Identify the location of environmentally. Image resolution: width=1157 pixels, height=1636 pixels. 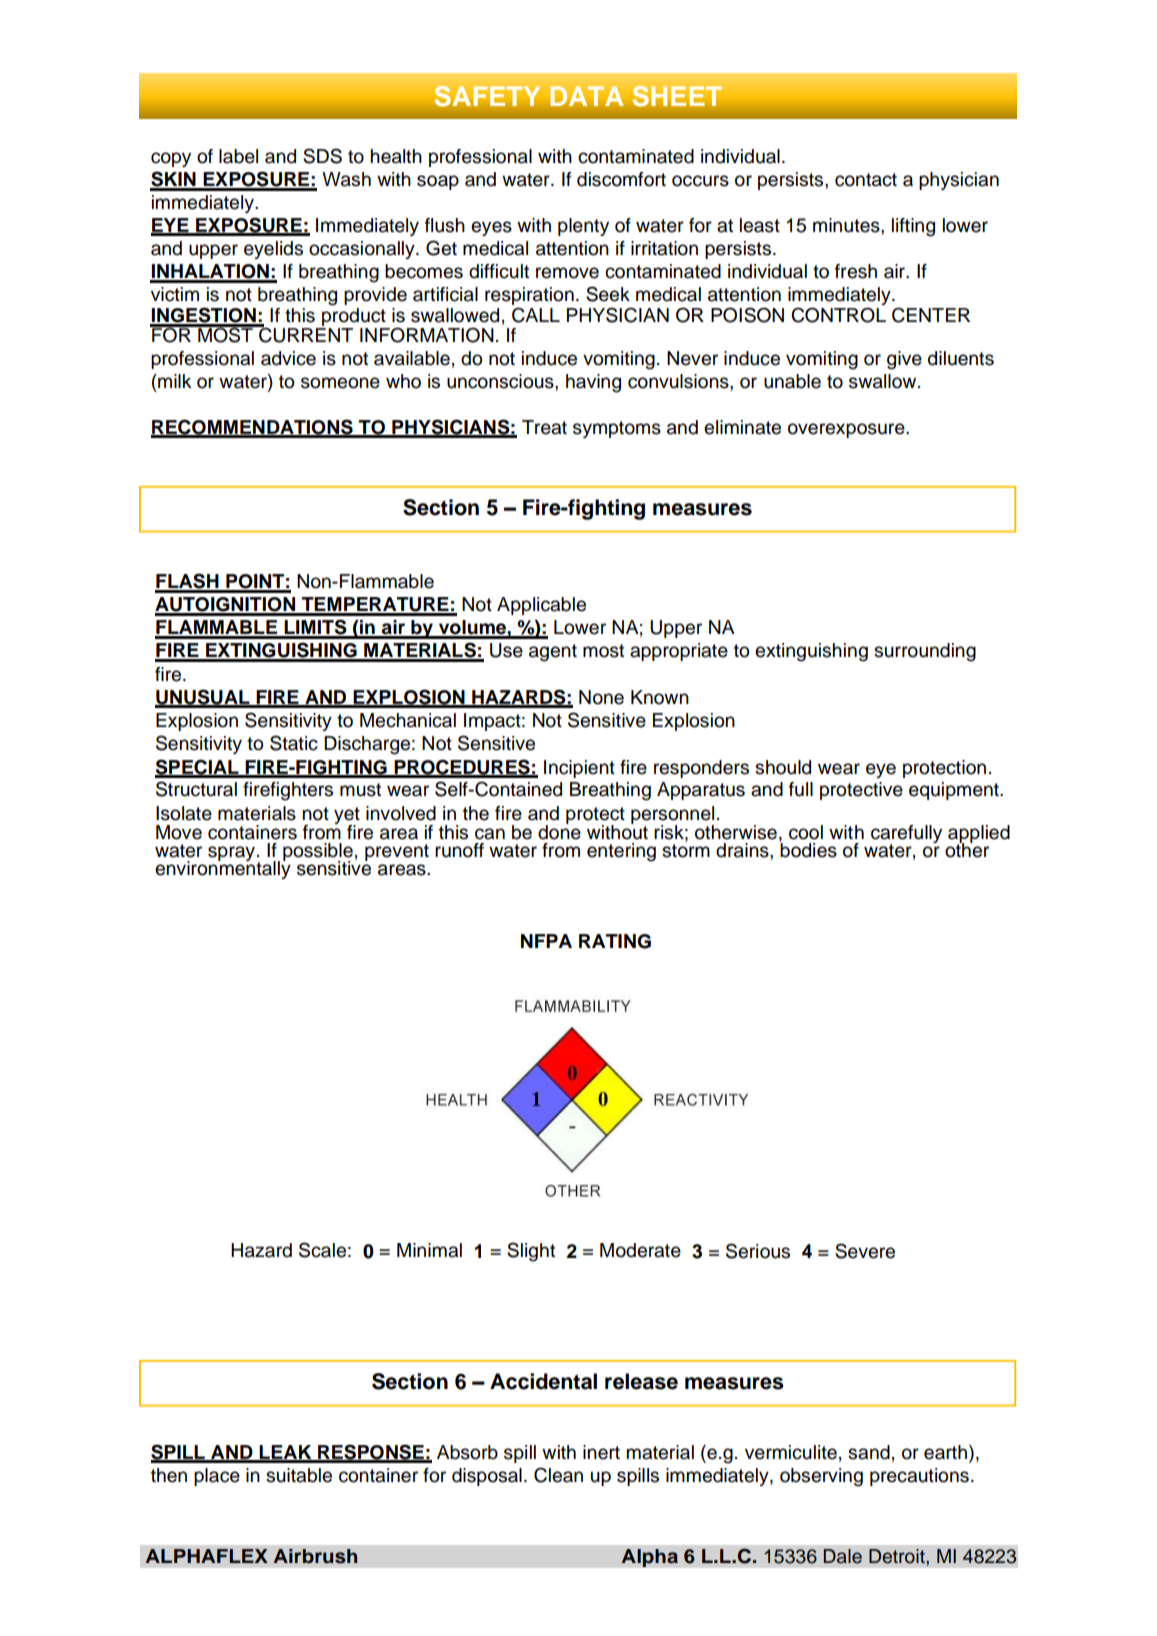
(223, 869).
